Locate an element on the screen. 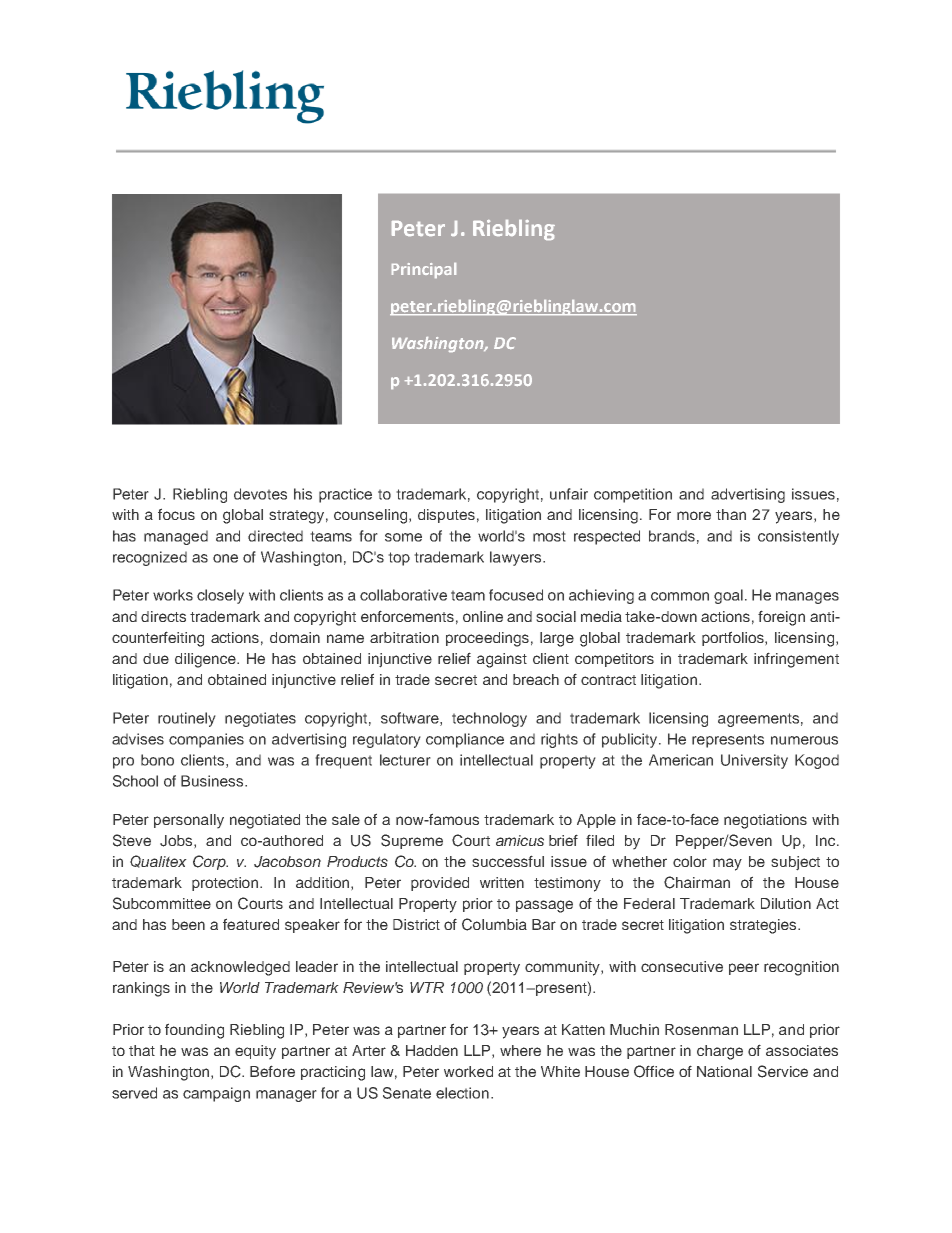 This screenshot has width=952, height=1233. diligence is located at coordinates (206, 660).
